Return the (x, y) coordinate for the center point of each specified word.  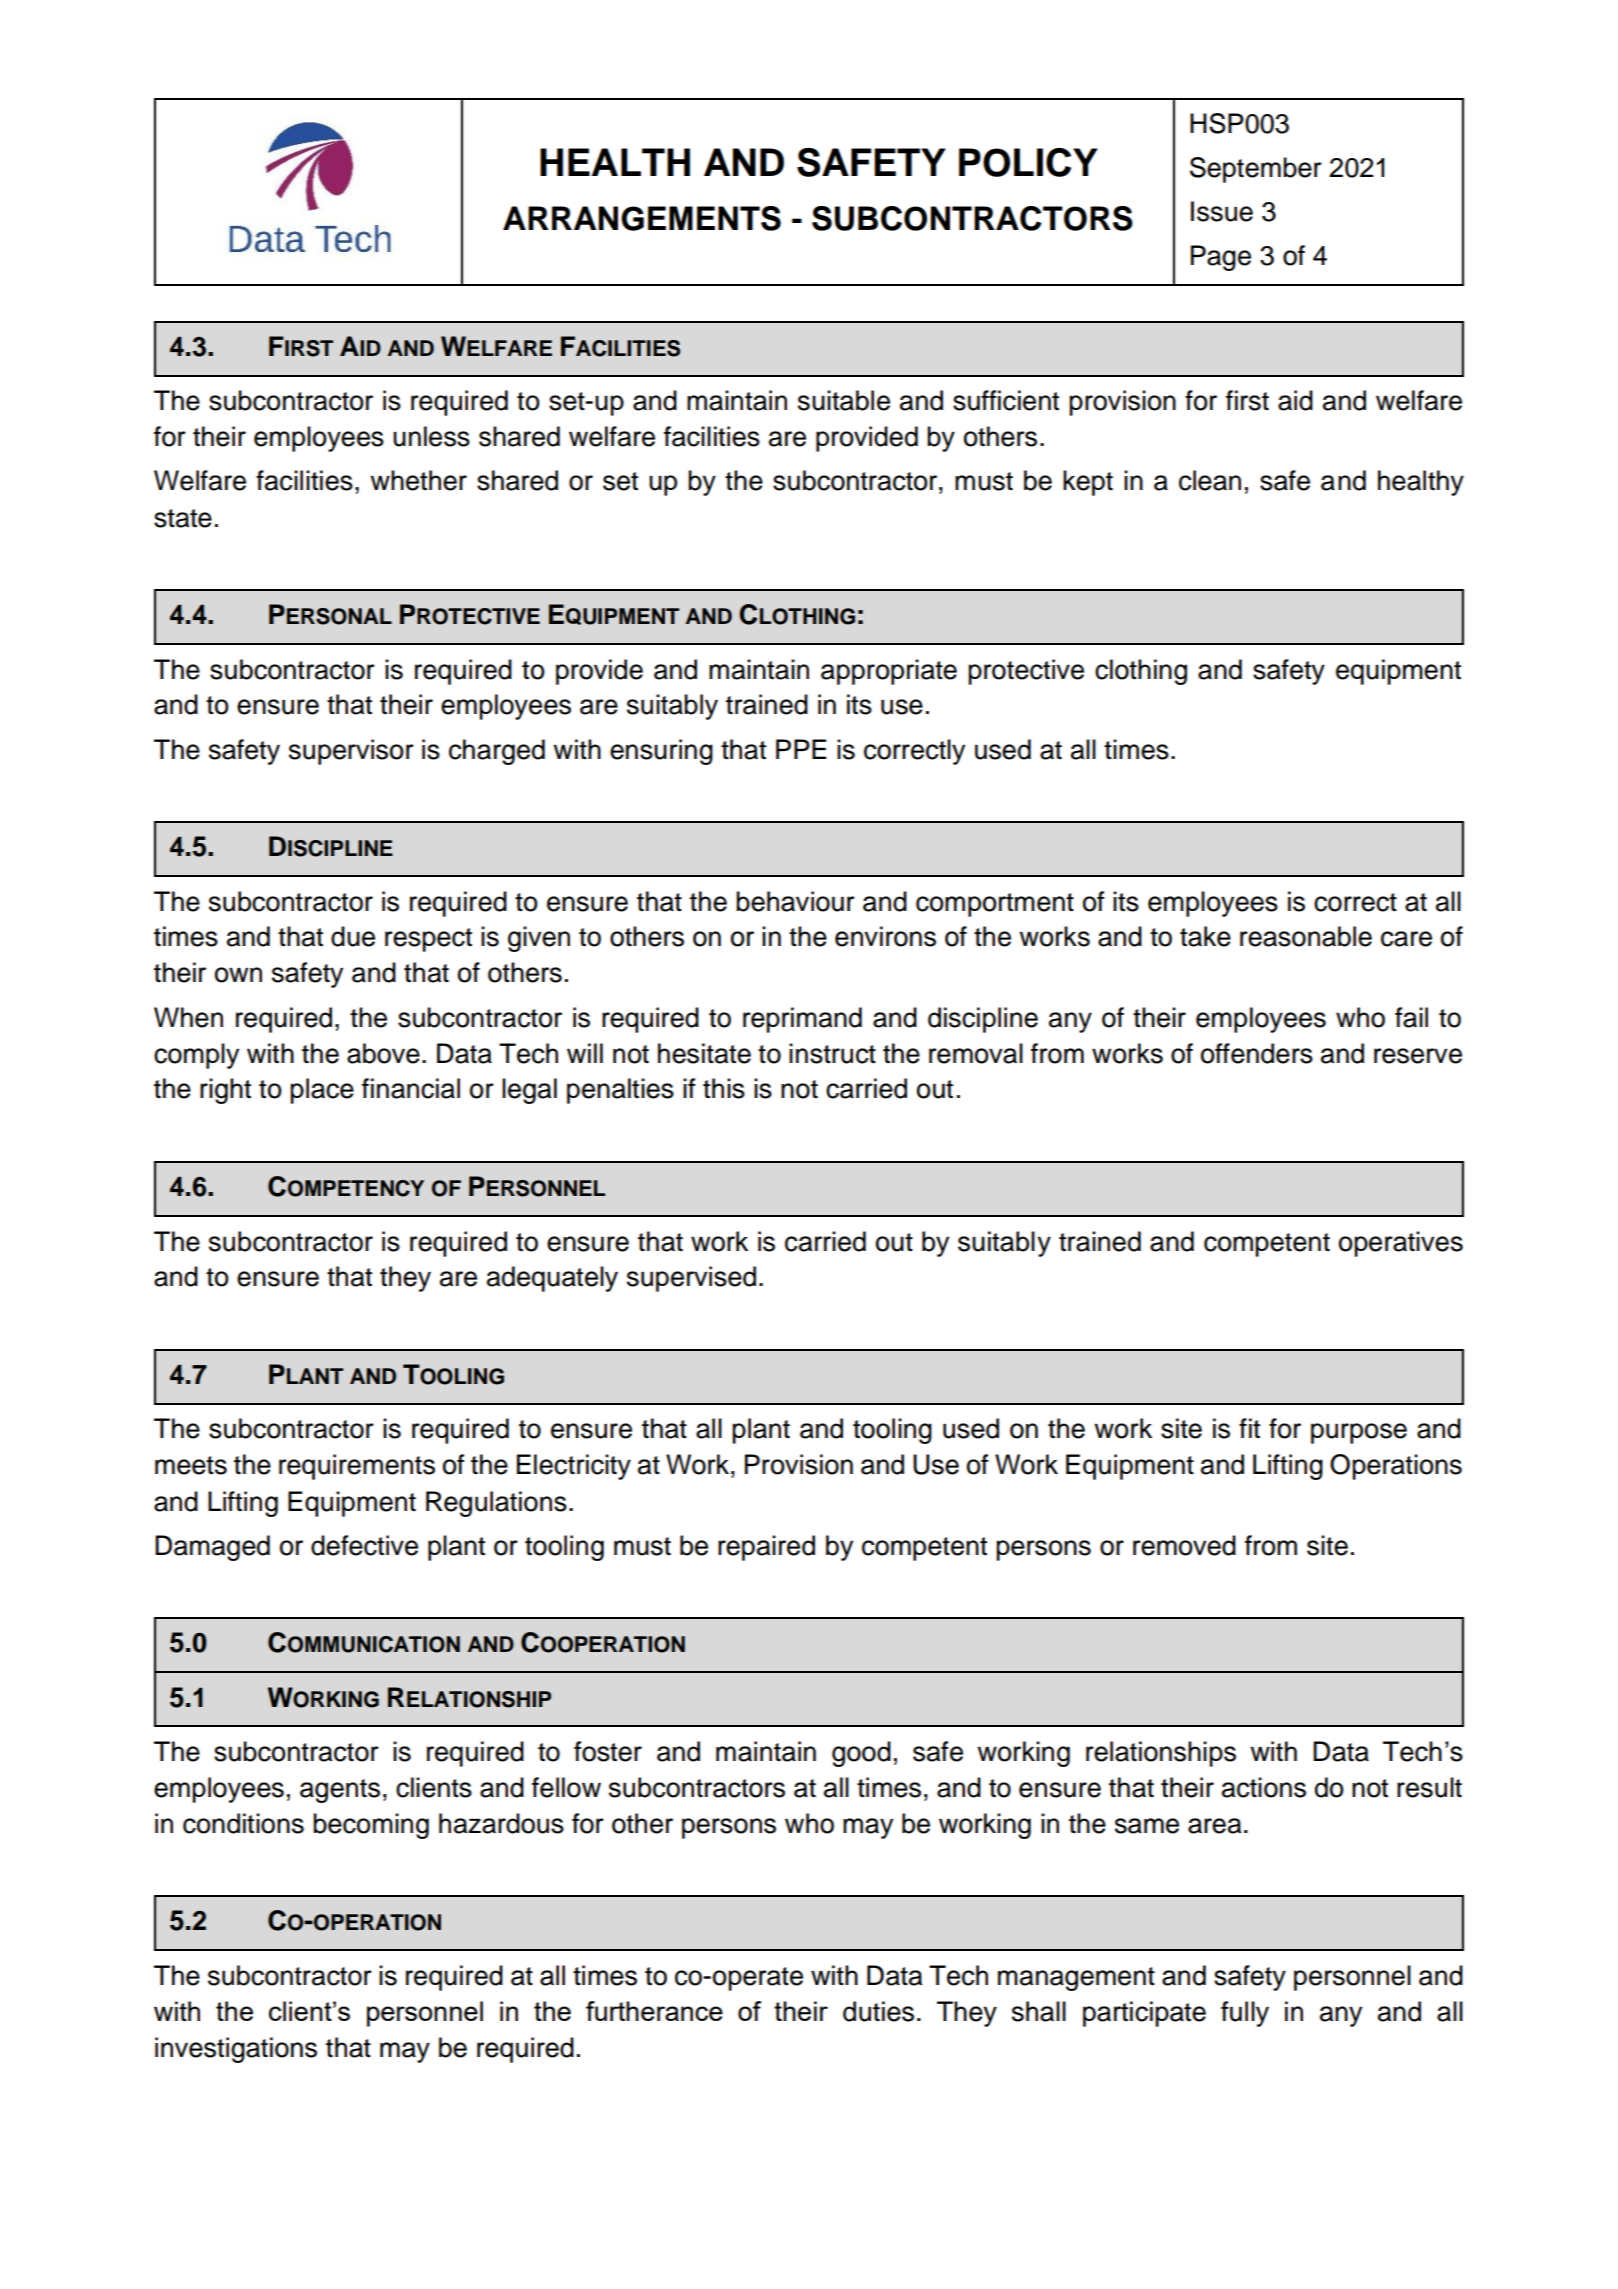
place (322, 1091)
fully (1245, 2014)
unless (431, 436)
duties (878, 2011)
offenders (1257, 1053)
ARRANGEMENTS (642, 218)
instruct (832, 1053)
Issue (1222, 211)
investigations (236, 2050)
